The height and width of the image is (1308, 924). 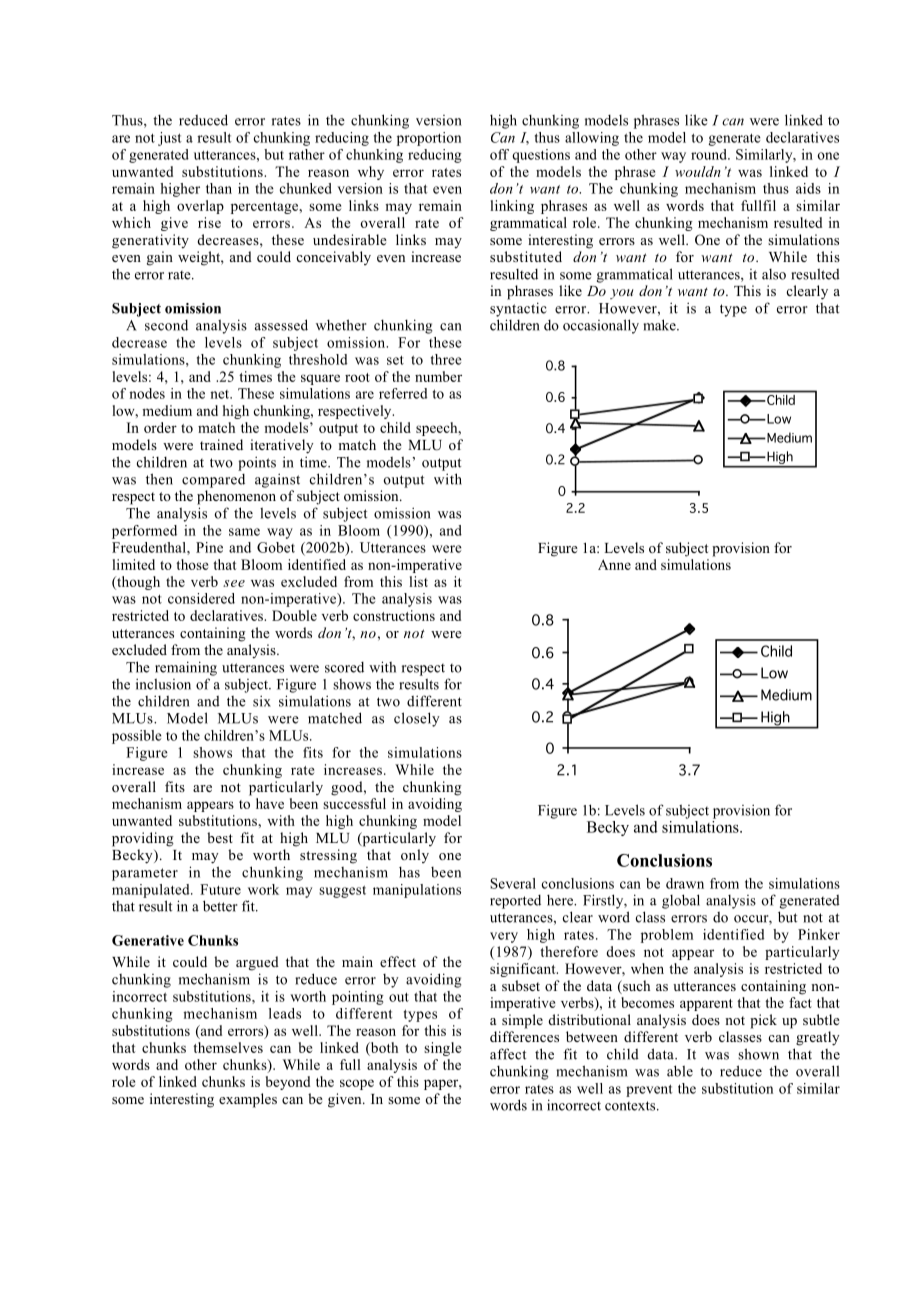 What do you see at coordinates (228, 1047) in the image?
I see `themselves` at bounding box center [228, 1047].
